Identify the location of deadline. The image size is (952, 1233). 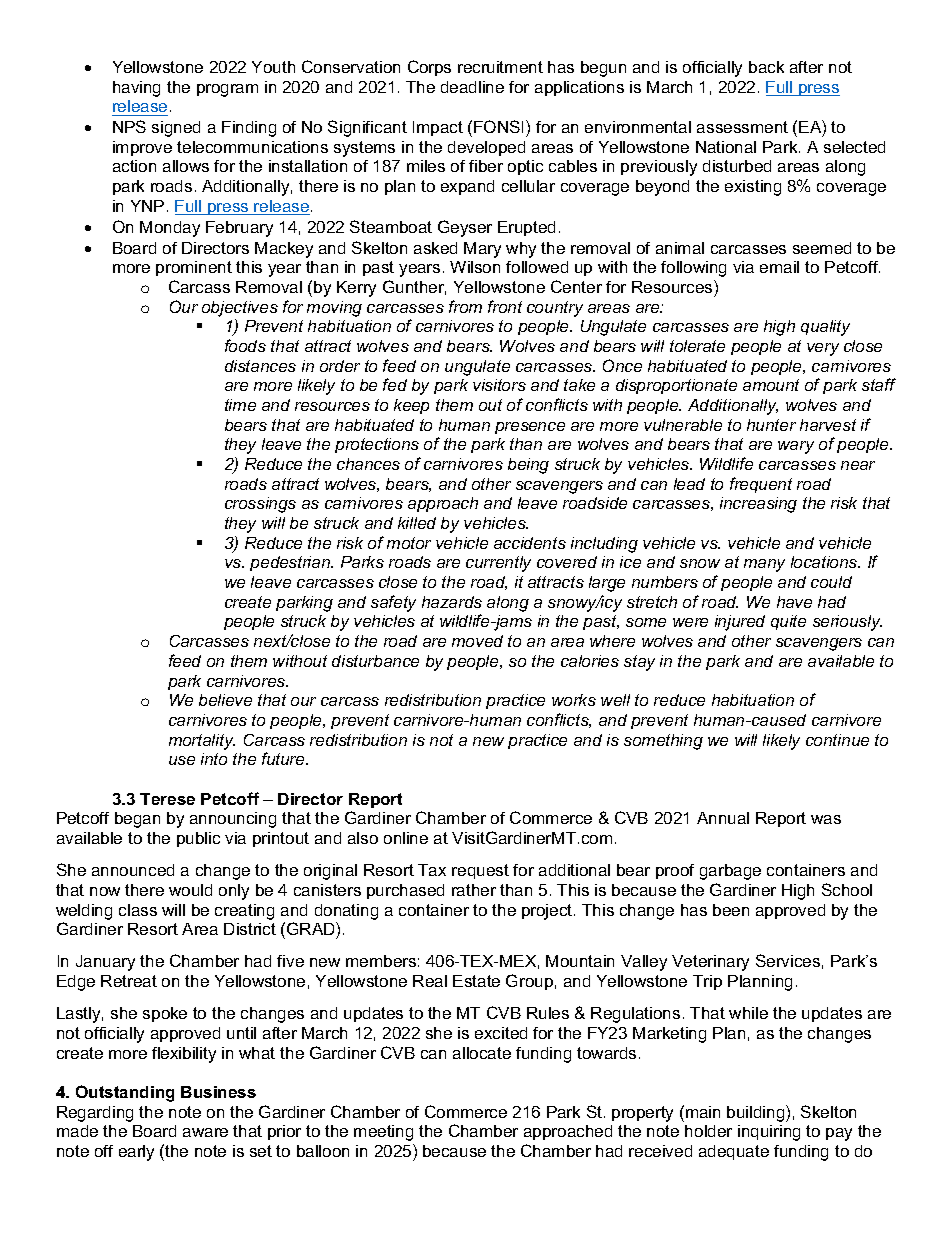
(472, 87).
